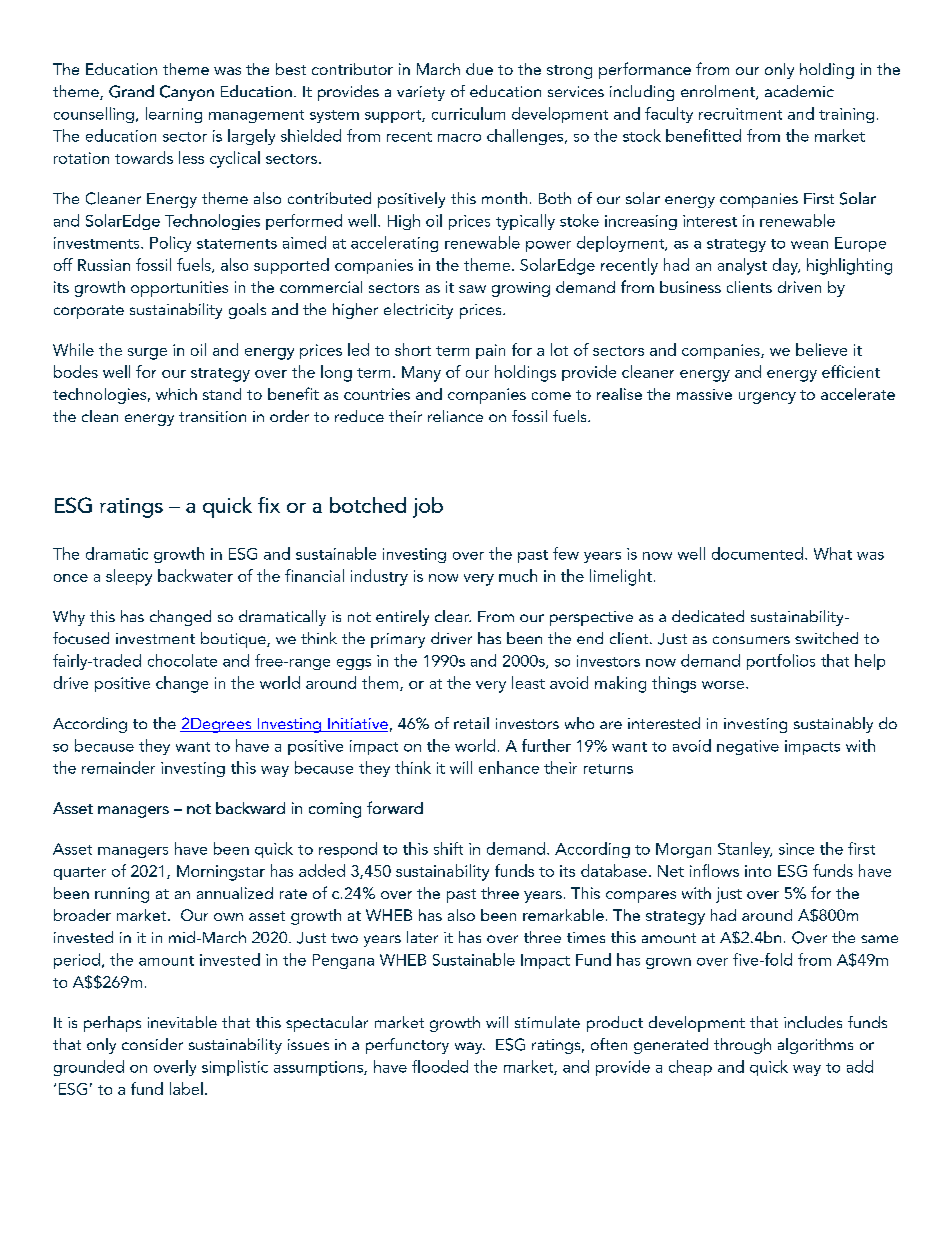  What do you see at coordinates (821, 349) in the screenshot?
I see `believe` at bounding box center [821, 349].
